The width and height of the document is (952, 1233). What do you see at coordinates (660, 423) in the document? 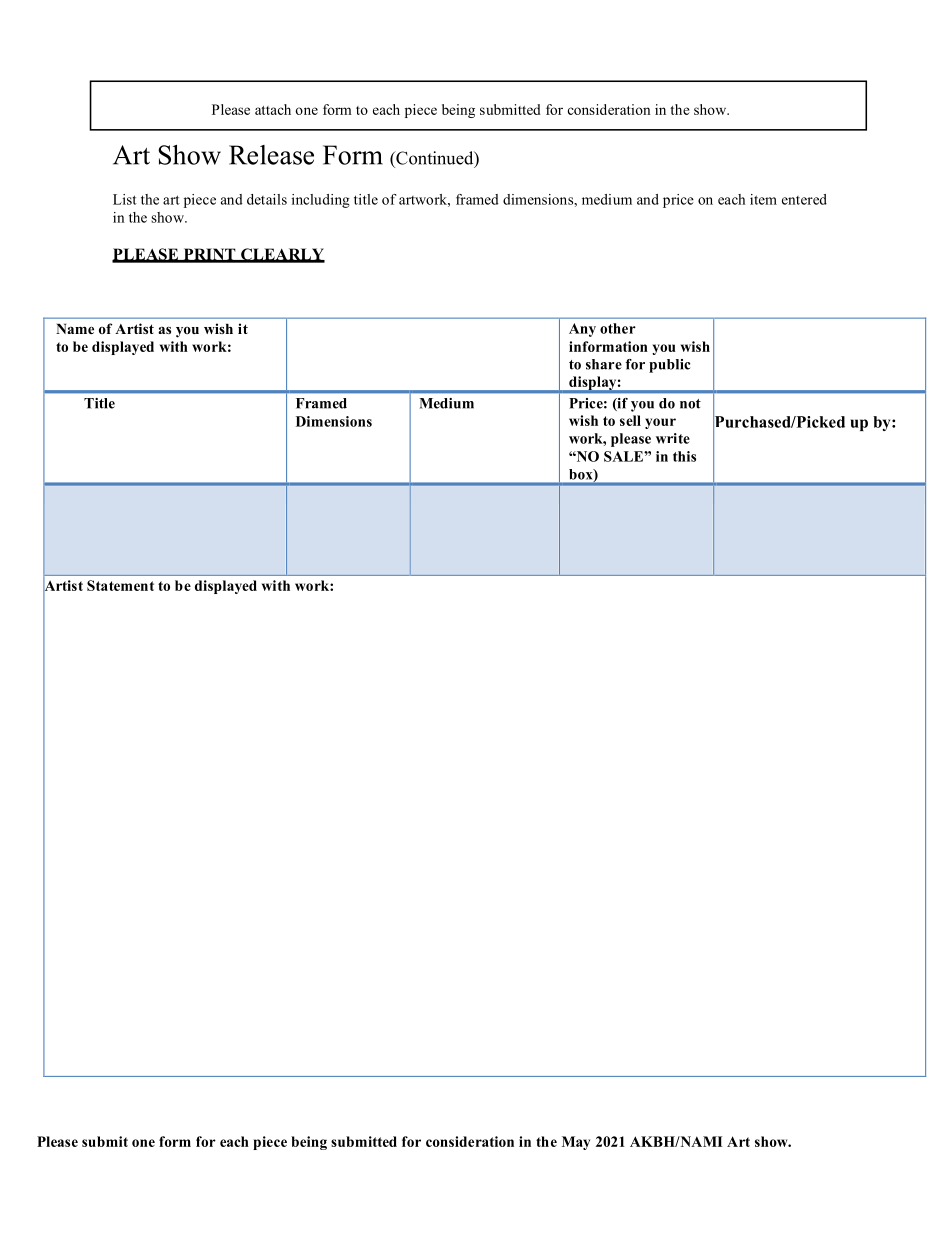
I see `your` at bounding box center [660, 423].
